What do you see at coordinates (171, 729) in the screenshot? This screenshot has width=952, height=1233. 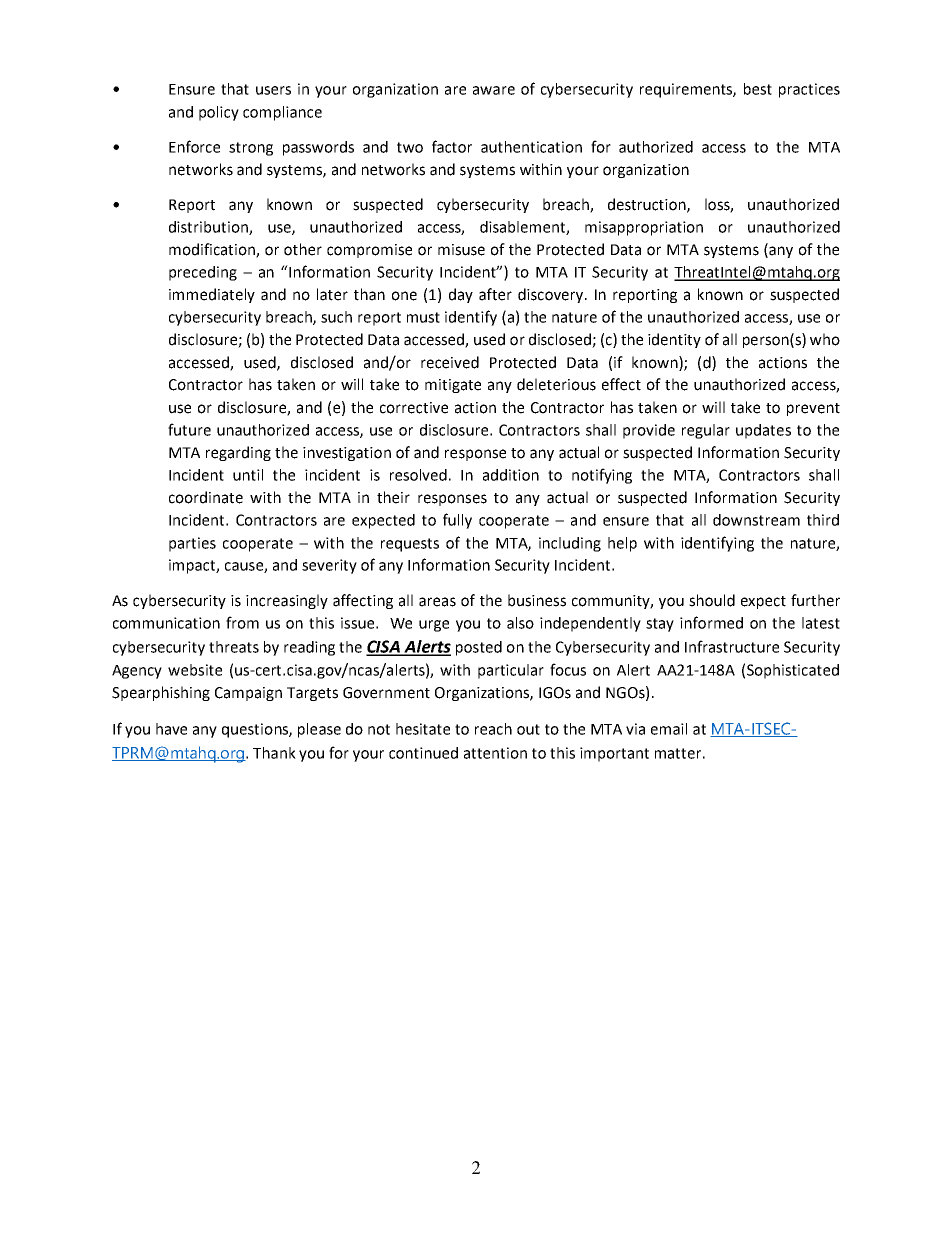 I see `have` at bounding box center [171, 729].
